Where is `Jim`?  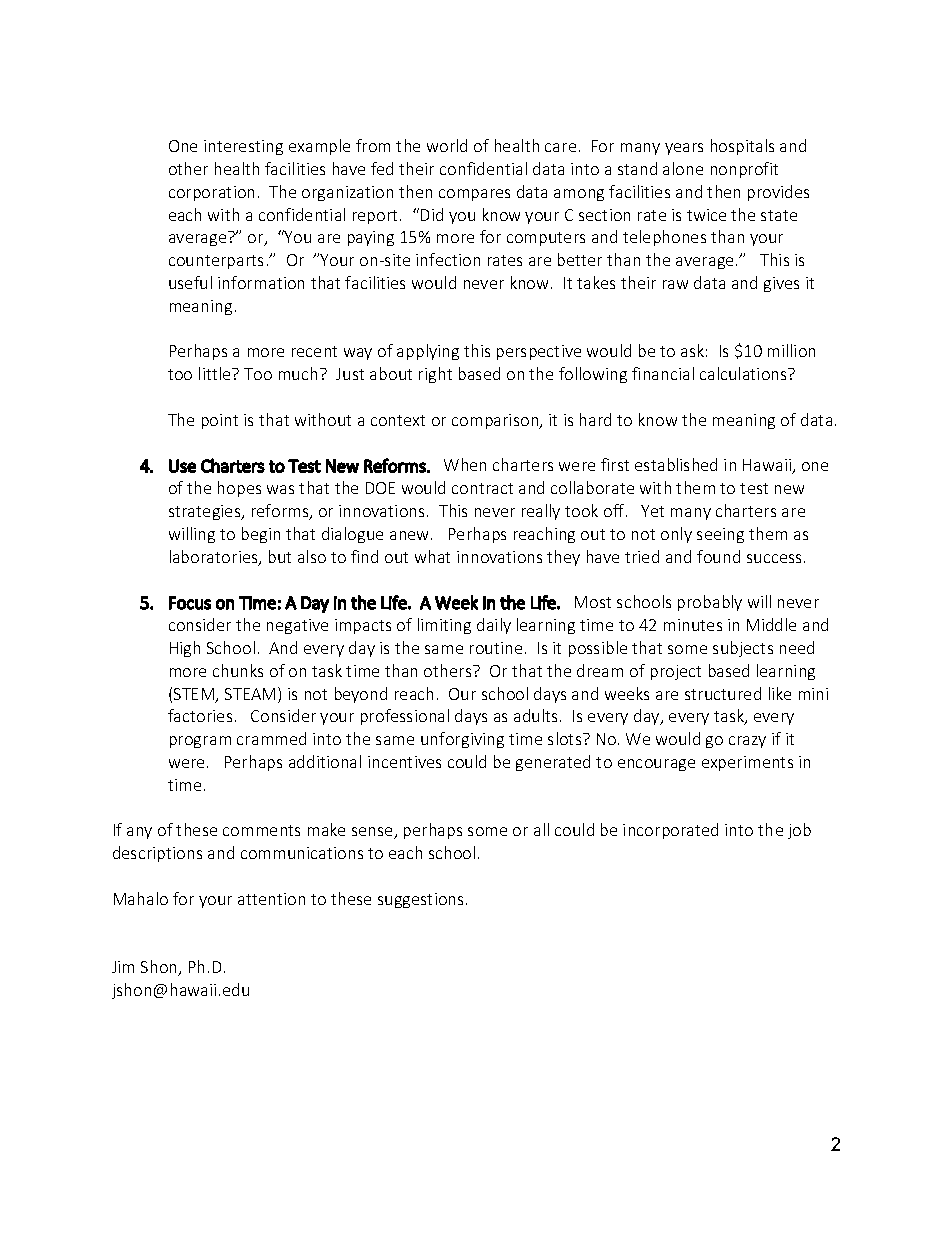 Jim is located at coordinates (123, 967).
